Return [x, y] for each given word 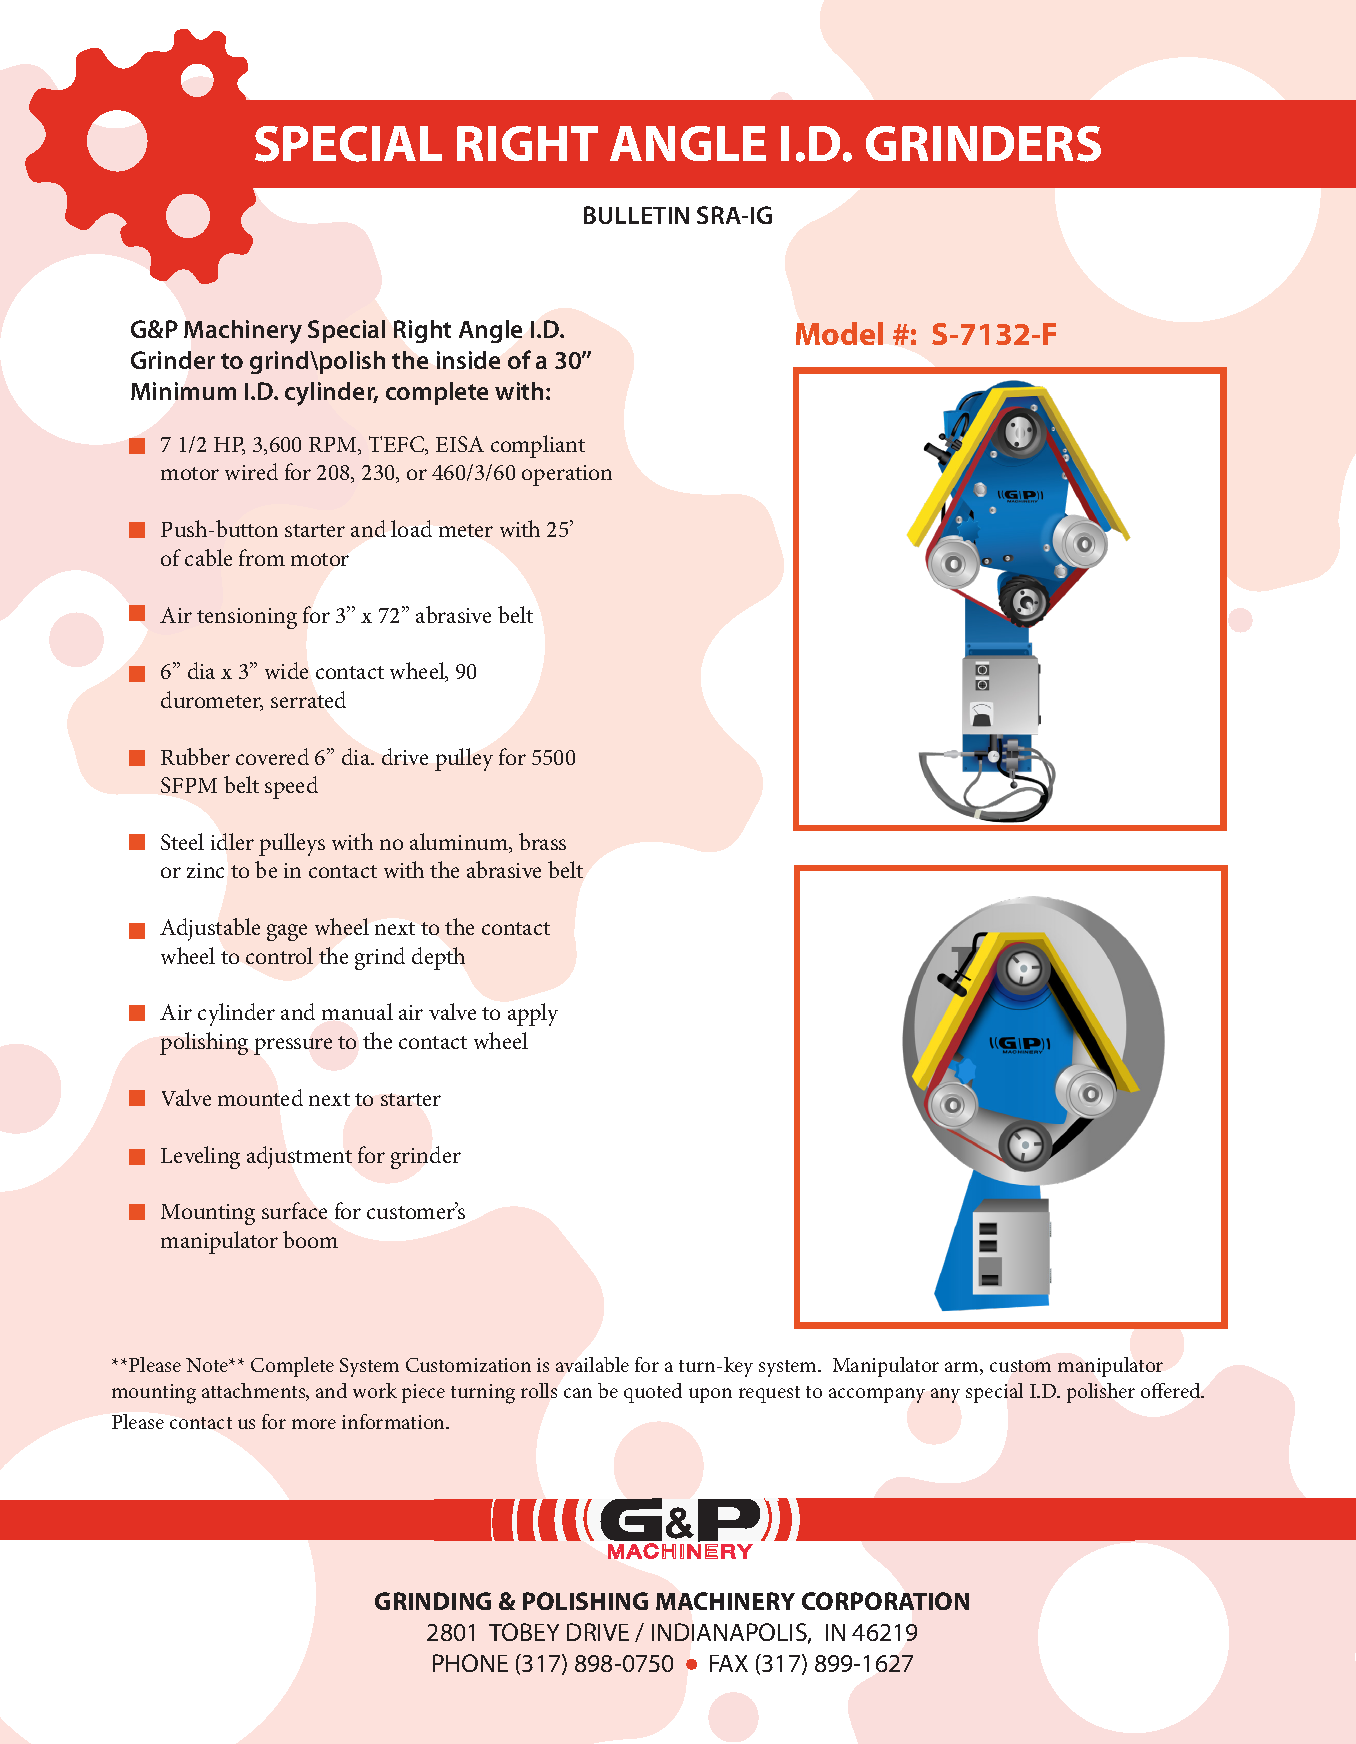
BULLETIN [636, 215]
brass [542, 841]
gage [287, 932]
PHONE [470, 1663]
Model [839, 333]
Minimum [183, 391]
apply [533, 1014]
